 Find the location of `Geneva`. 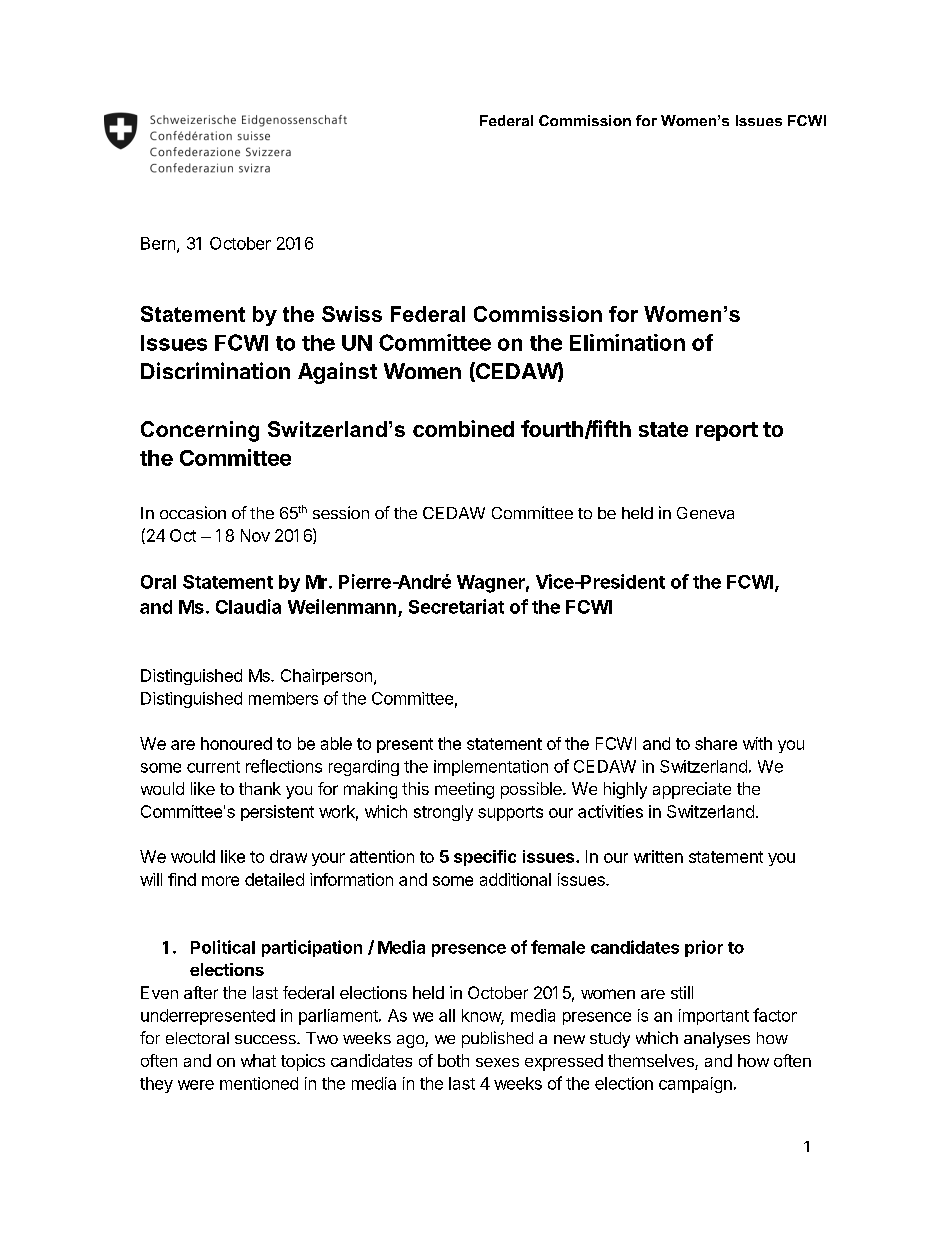

Geneva is located at coordinates (705, 513).
